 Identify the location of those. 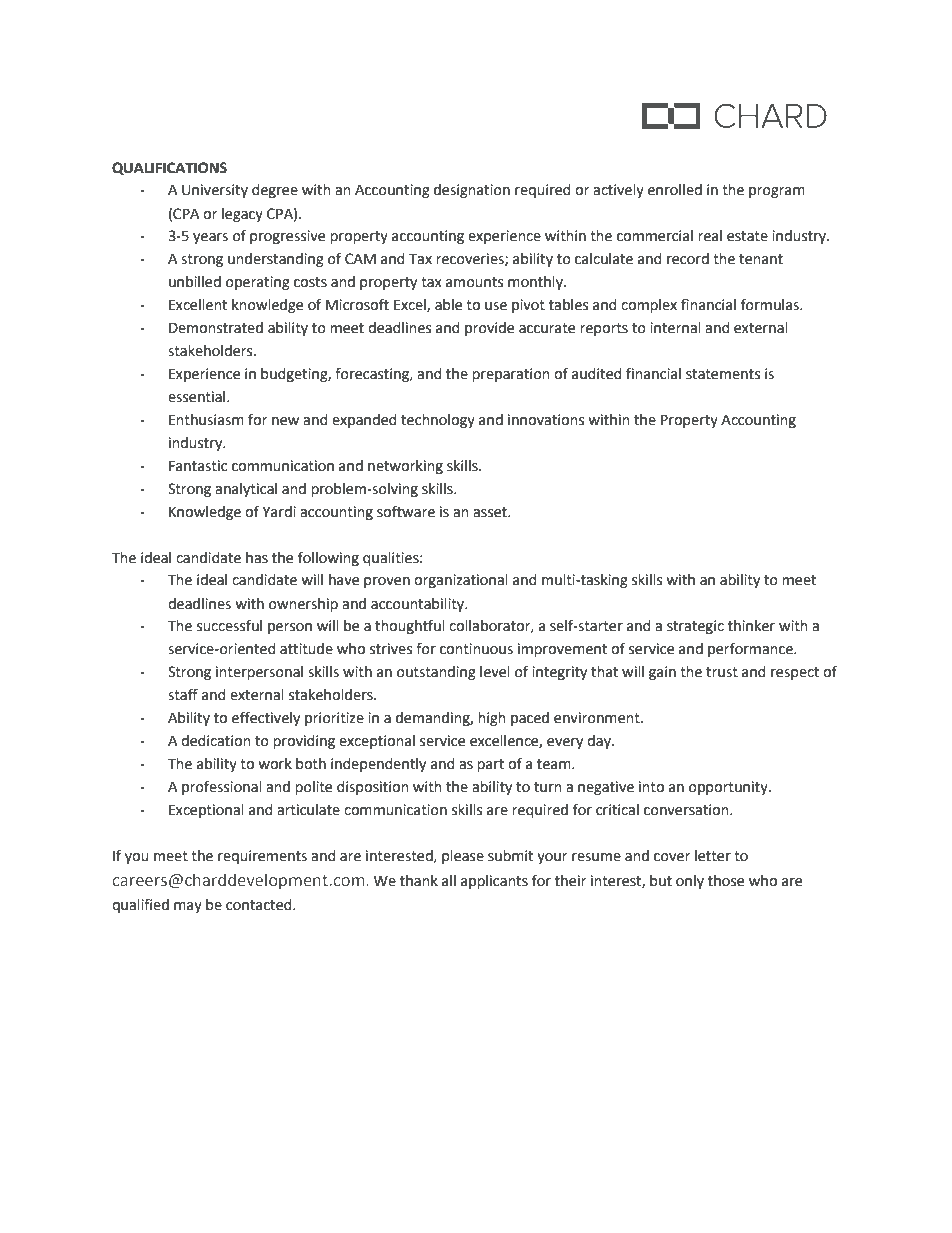
(726, 881).
